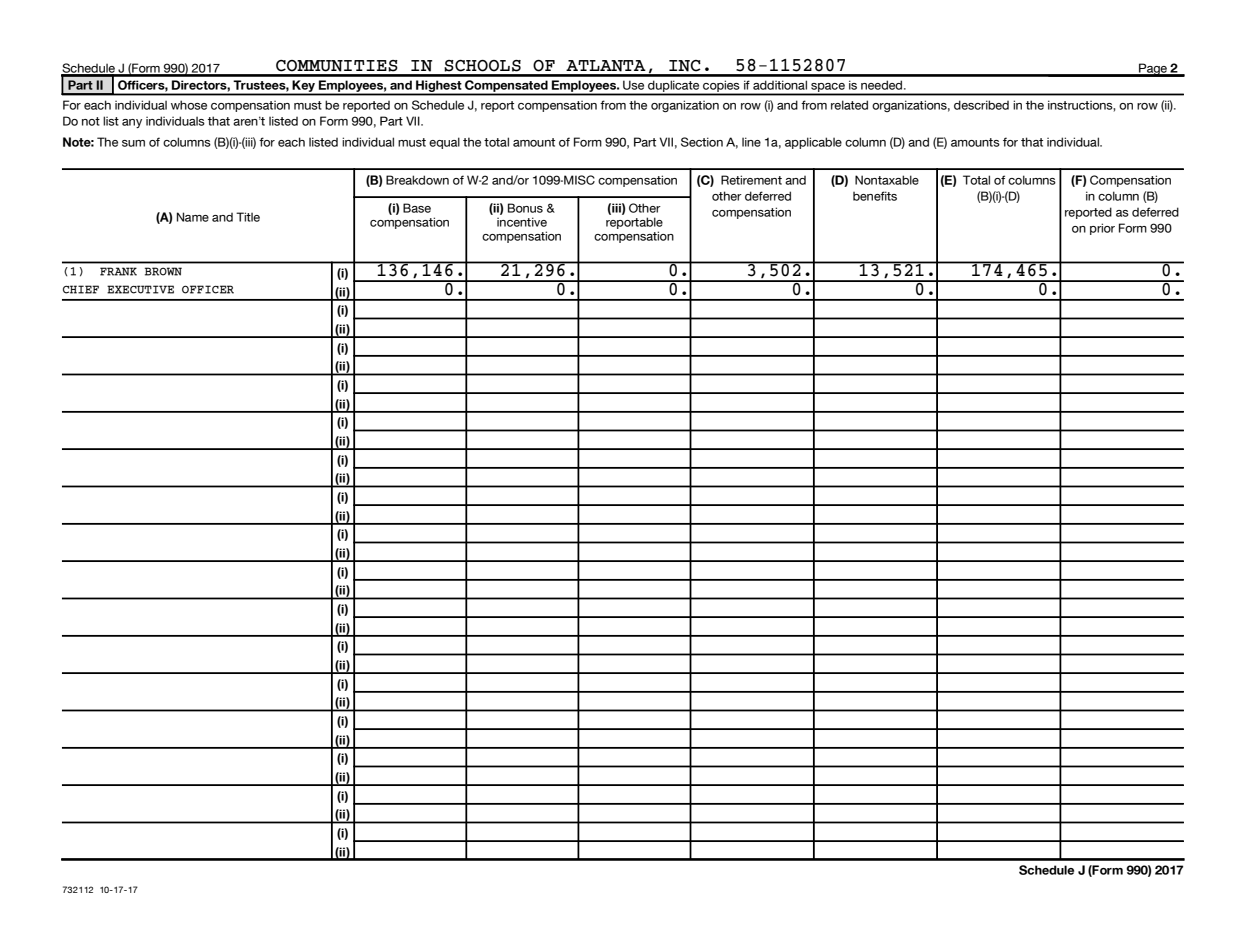 The height and width of the image is (952, 1233). I want to click on ATLANTA, so click(606, 66).
